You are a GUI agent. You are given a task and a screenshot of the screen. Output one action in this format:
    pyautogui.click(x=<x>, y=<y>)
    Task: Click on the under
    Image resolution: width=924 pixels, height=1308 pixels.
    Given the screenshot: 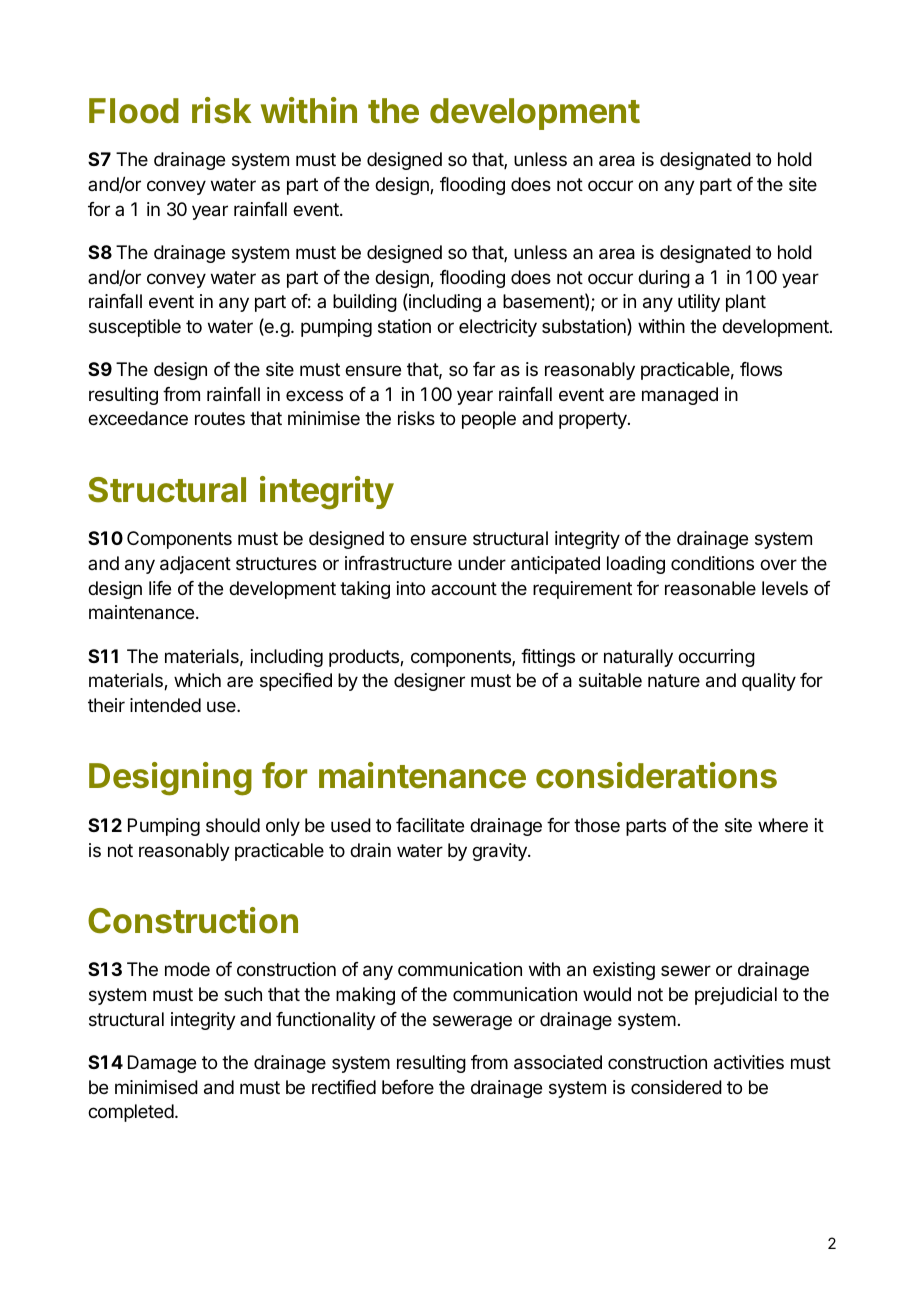 What is the action you would take?
    pyautogui.click(x=482, y=563)
